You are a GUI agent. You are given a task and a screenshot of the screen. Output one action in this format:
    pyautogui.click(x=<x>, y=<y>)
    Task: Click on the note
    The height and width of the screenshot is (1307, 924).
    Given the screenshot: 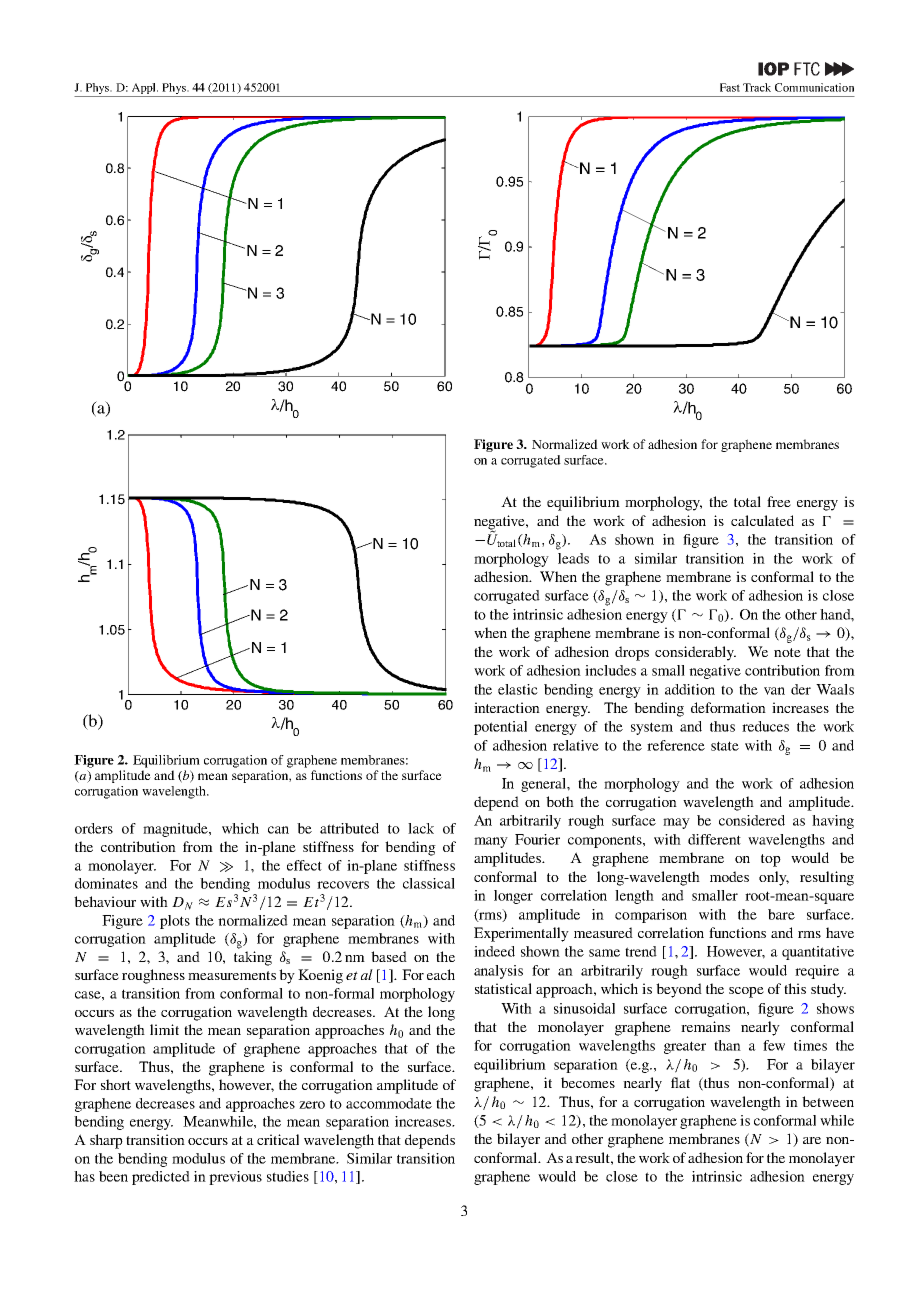 What is the action you would take?
    pyautogui.click(x=787, y=652)
